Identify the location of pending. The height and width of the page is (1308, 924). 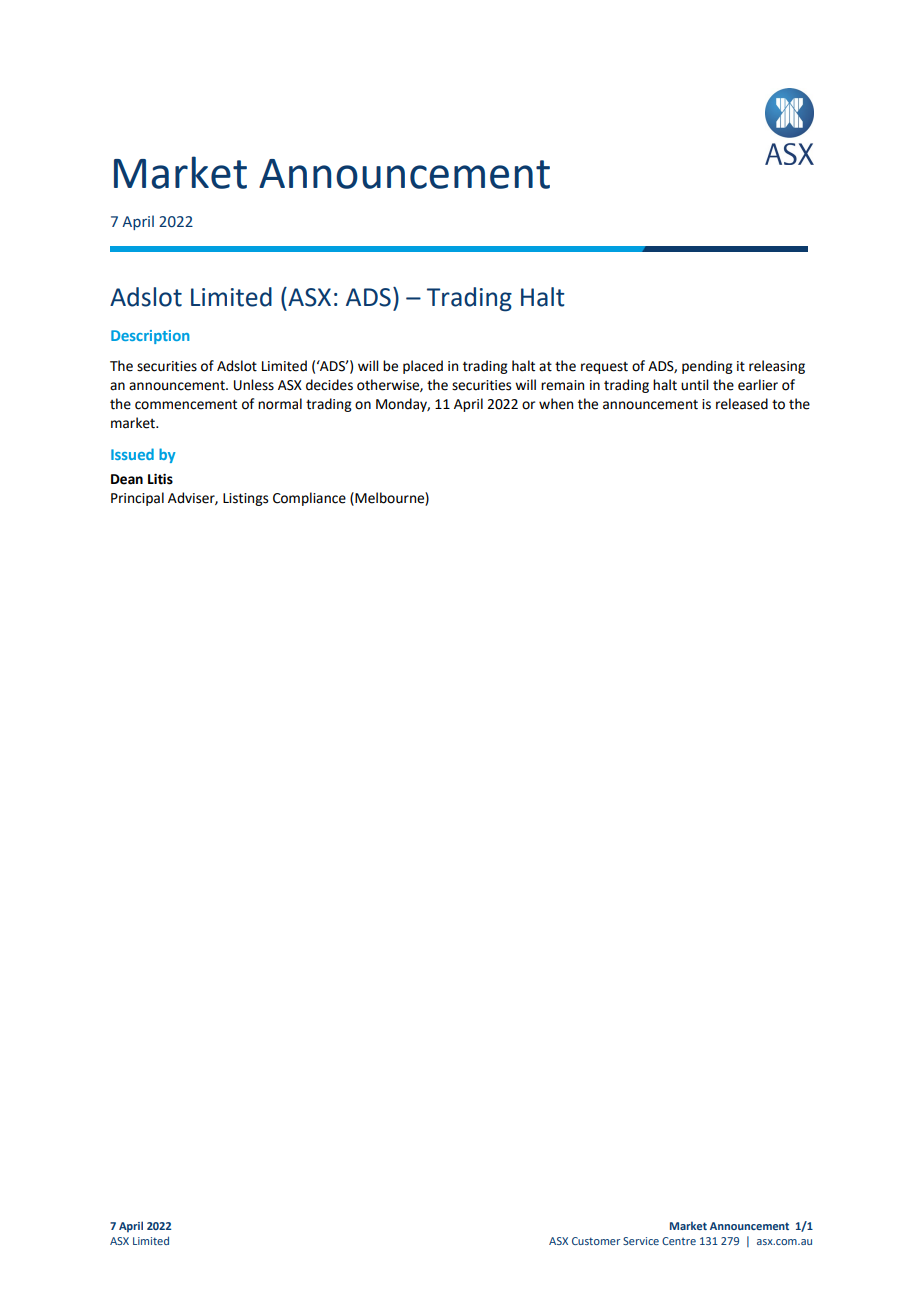
(707, 367).
